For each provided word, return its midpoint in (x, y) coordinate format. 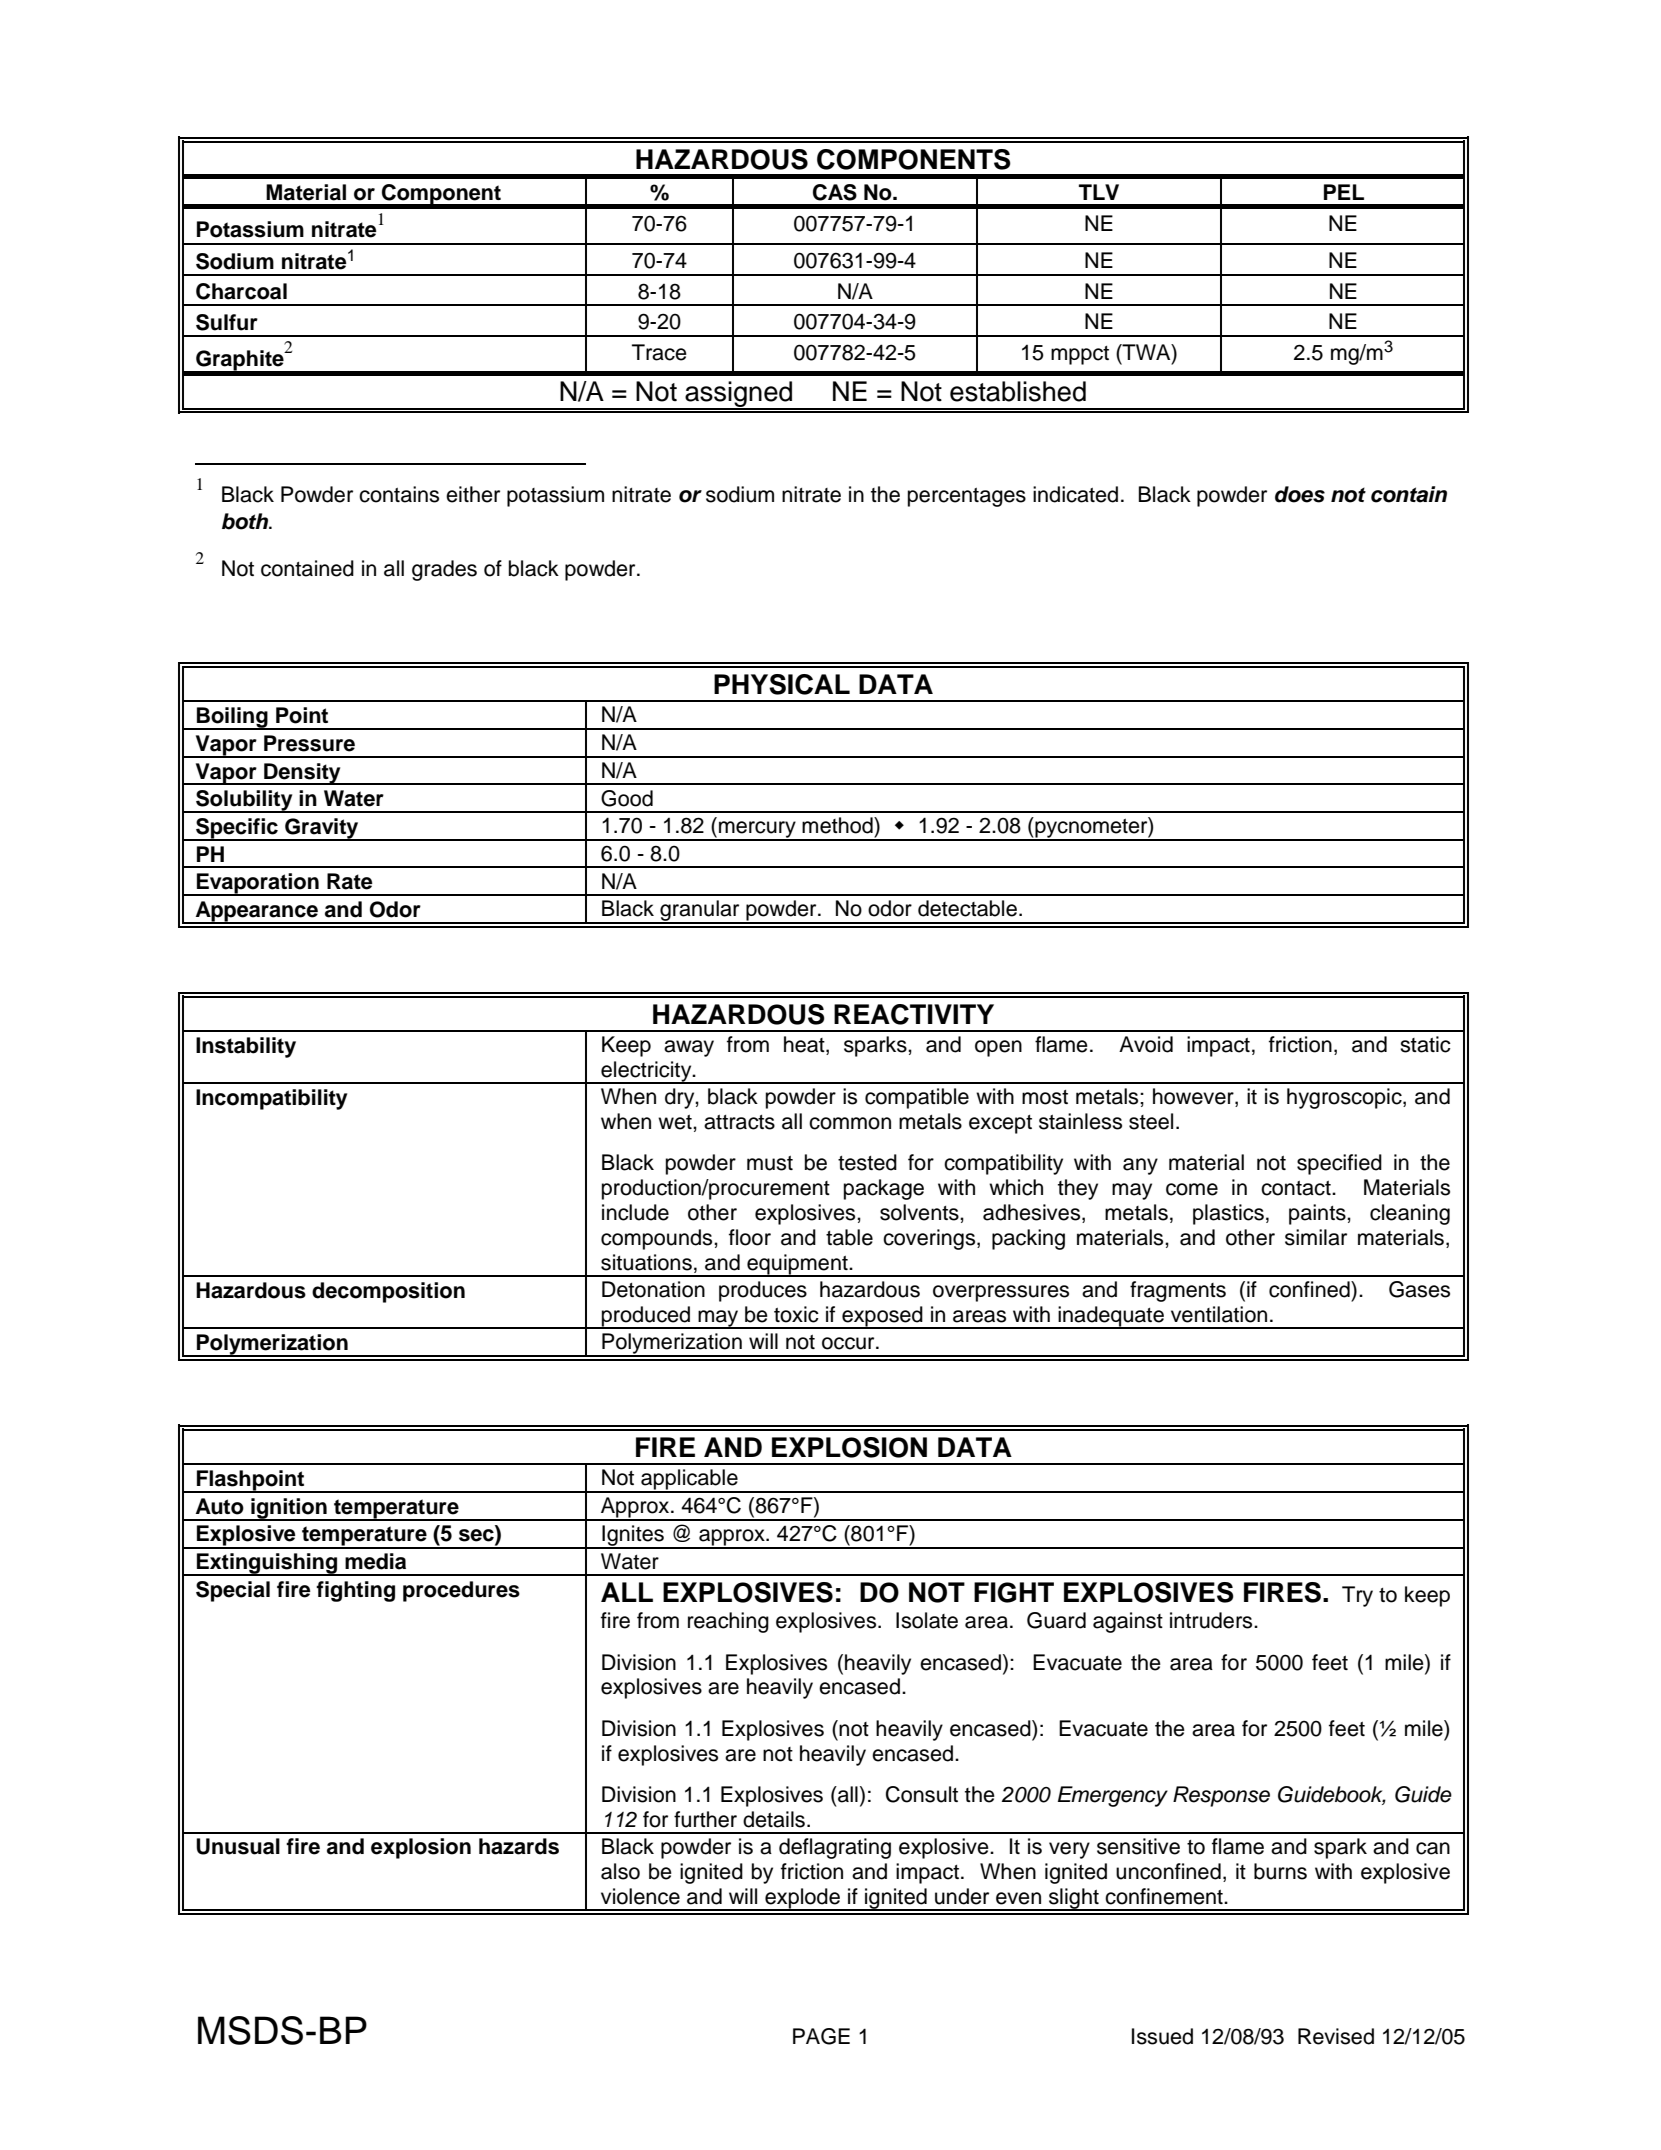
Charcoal (241, 291)
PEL (1344, 192)
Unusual (238, 1846)
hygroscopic (1345, 1098)
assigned (739, 395)
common (850, 1123)
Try (1357, 1596)
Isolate (927, 1620)
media (375, 1561)
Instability (246, 1047)
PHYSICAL (782, 684)
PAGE (821, 2036)
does (1300, 494)
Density (302, 774)
